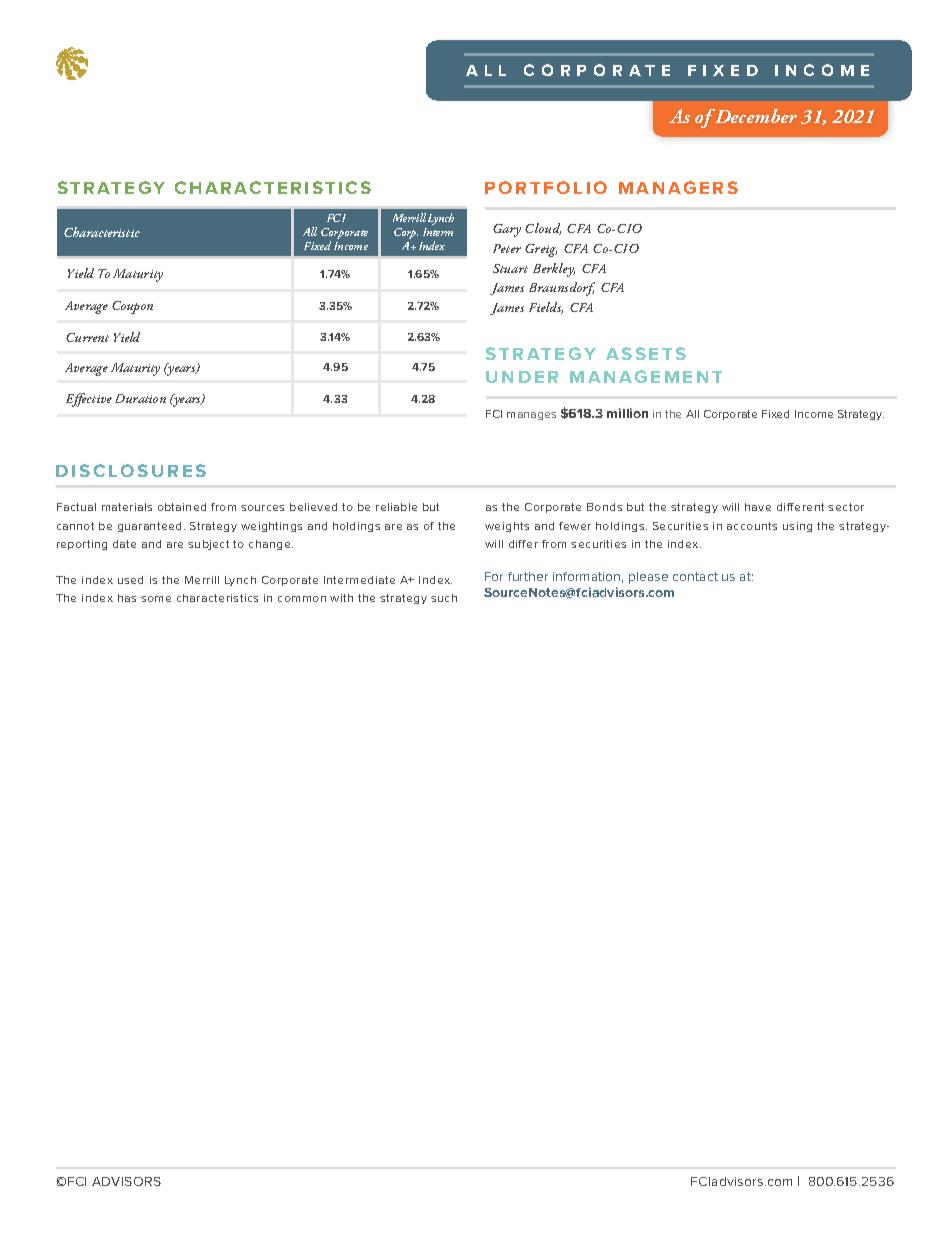 This screenshot has width=952, height=1233. I want to click on Stuart, so click(510, 268).
